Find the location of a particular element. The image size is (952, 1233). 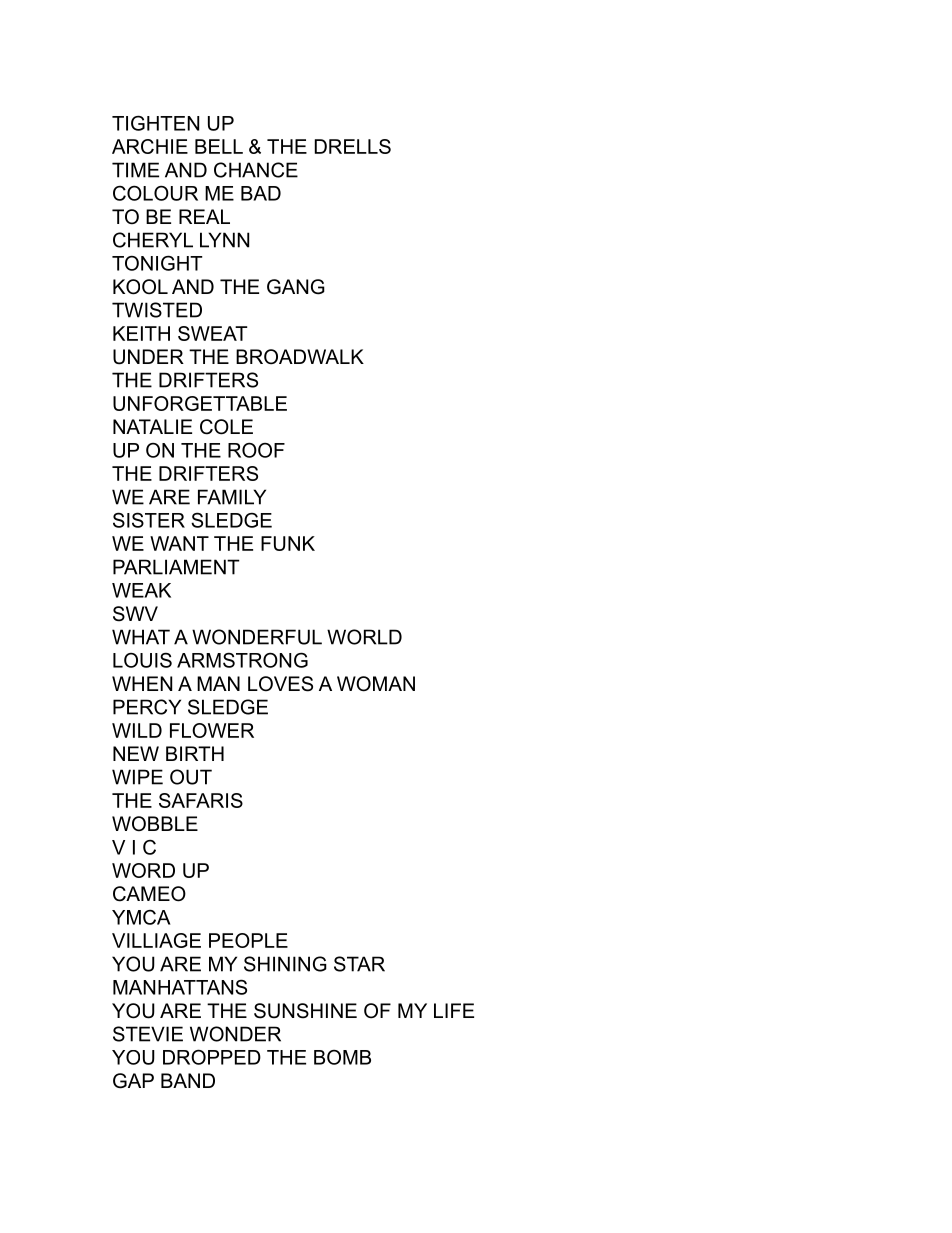

PARLIAMENT is located at coordinates (176, 567).
